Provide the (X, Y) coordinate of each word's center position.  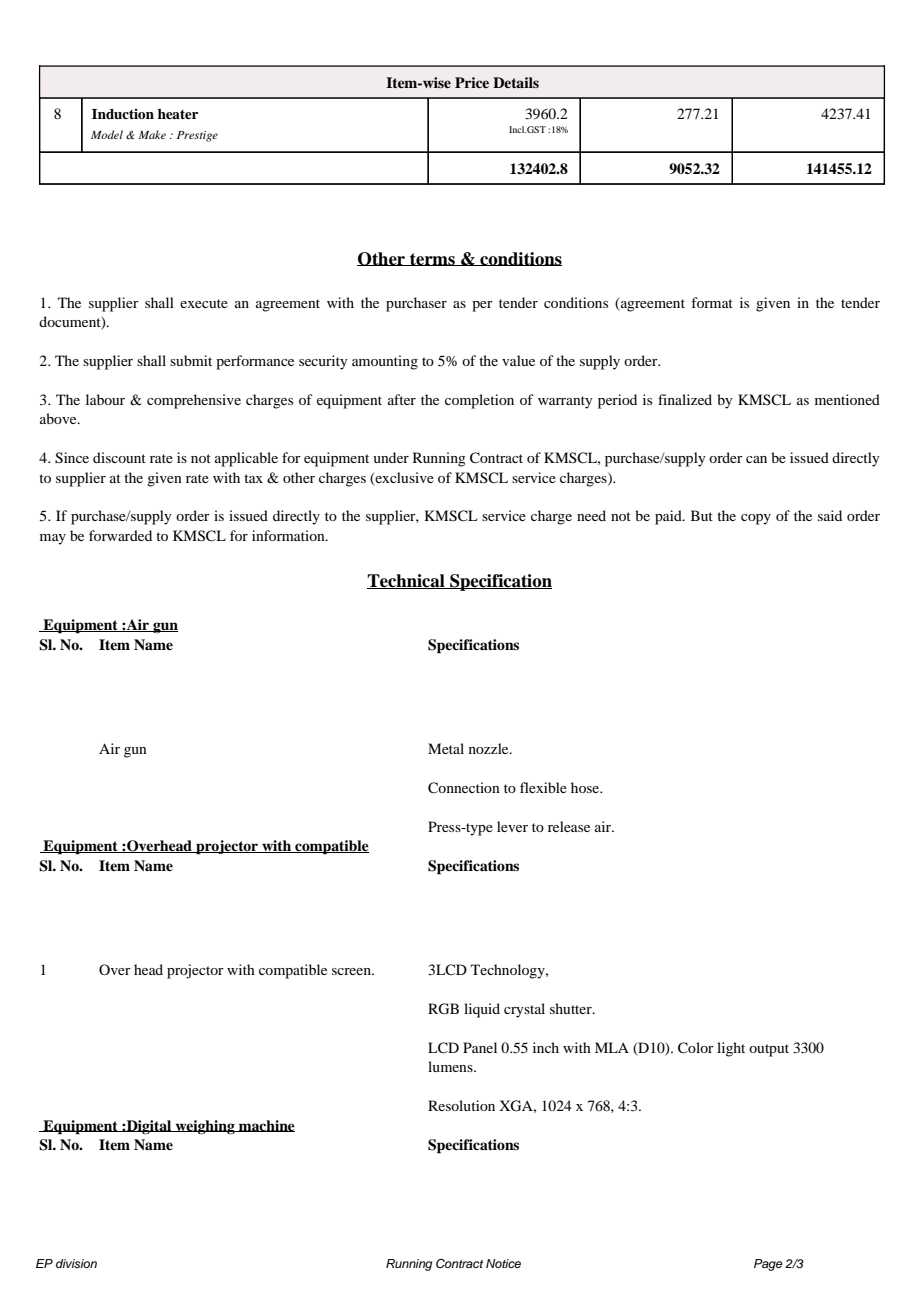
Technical (407, 581)
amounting (385, 362)
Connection (464, 788)
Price (472, 82)
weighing (205, 1127)
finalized (685, 399)
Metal (446, 748)
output (769, 1050)
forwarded (120, 535)
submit (191, 360)
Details (516, 82)
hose (586, 787)
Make (152, 134)
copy (756, 519)
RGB (443, 1009)
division (76, 1263)
